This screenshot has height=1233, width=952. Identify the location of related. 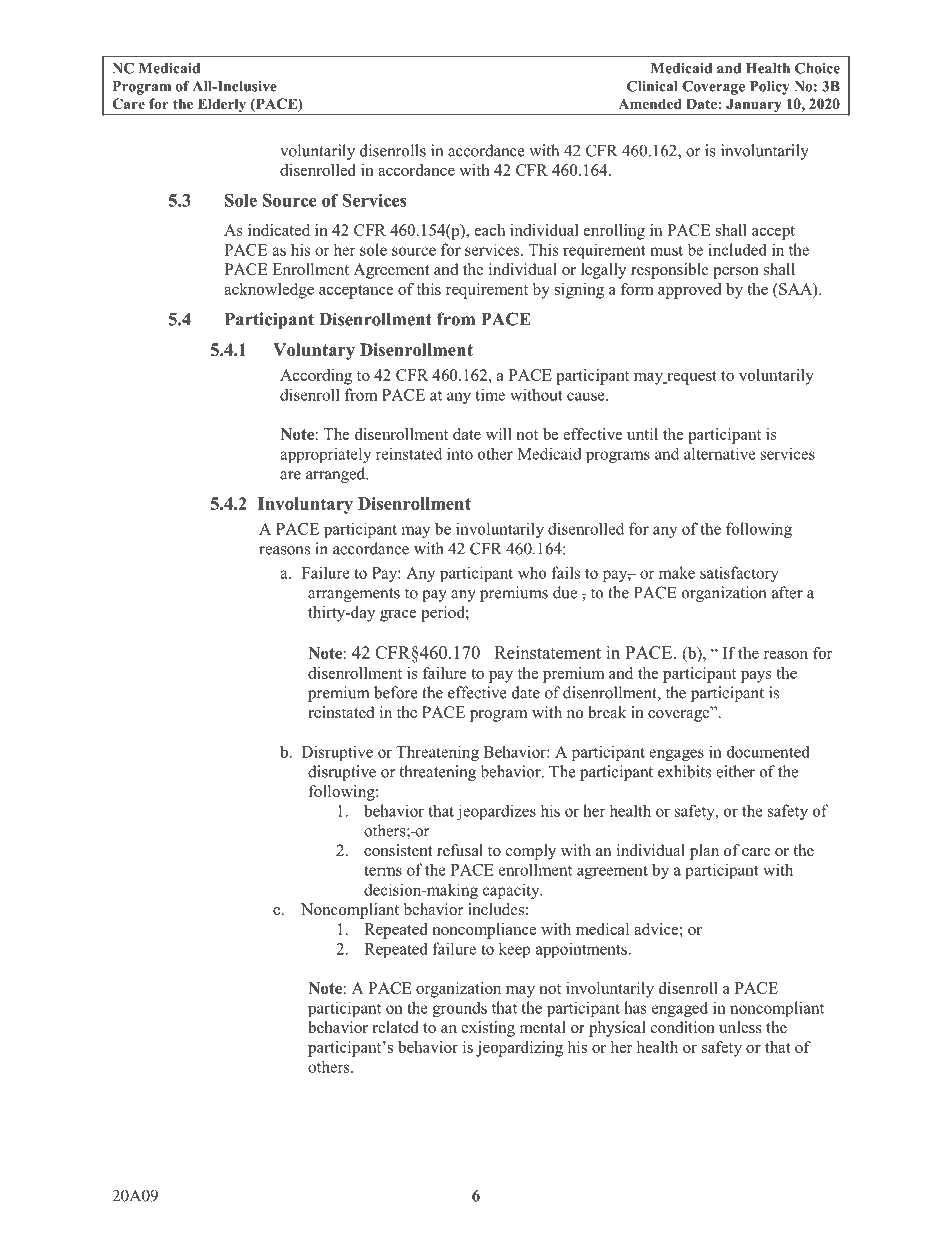
(396, 1027).
